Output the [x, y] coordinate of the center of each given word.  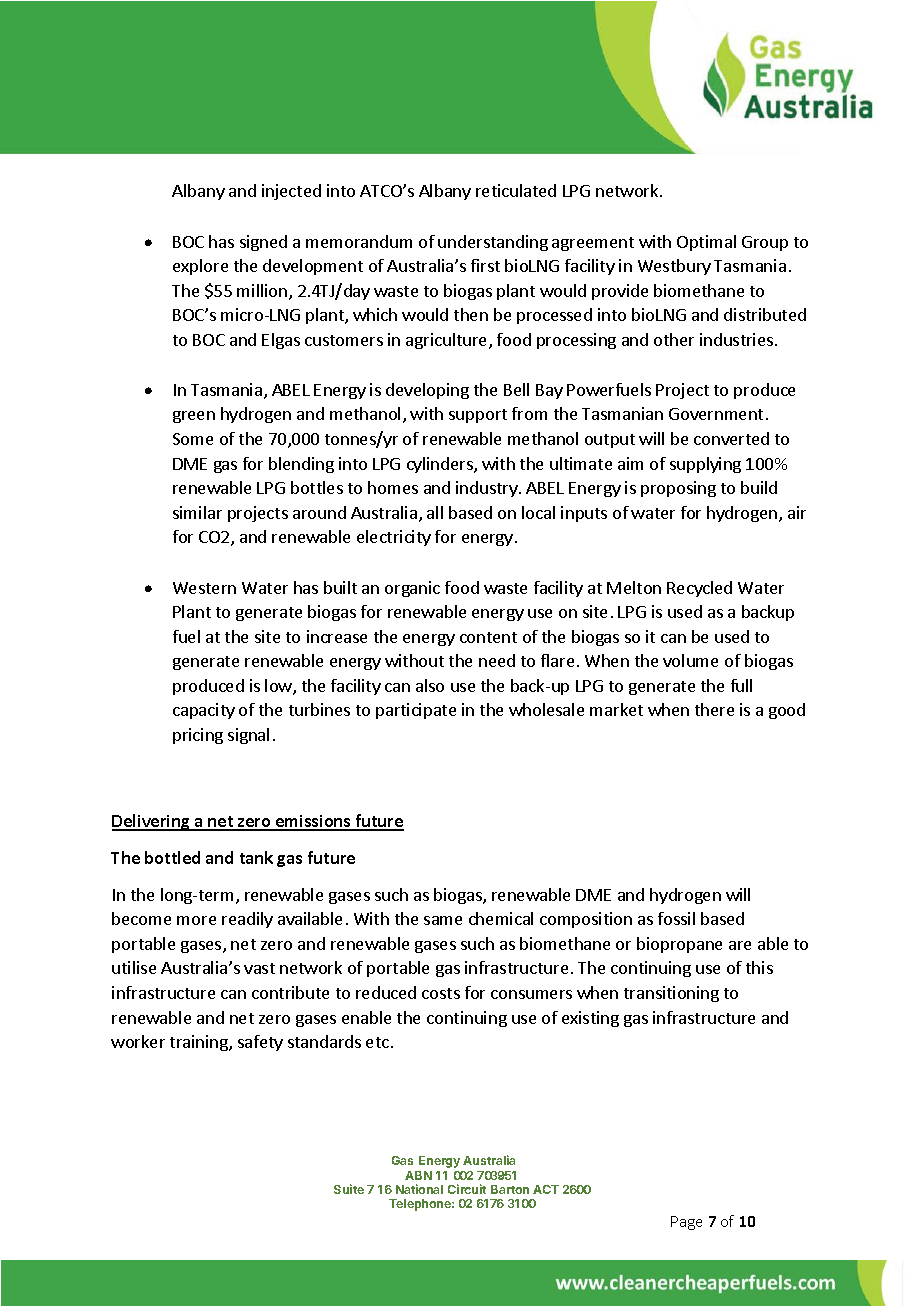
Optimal [706, 243]
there [714, 709]
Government [716, 414]
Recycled [699, 589]
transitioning [671, 994]
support [478, 416]
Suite [349, 1189]
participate [416, 711]
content [488, 637]
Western [204, 588]
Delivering [152, 822]
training [200, 1043]
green [194, 417]
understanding [493, 243]
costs [441, 993]
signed [263, 243]
